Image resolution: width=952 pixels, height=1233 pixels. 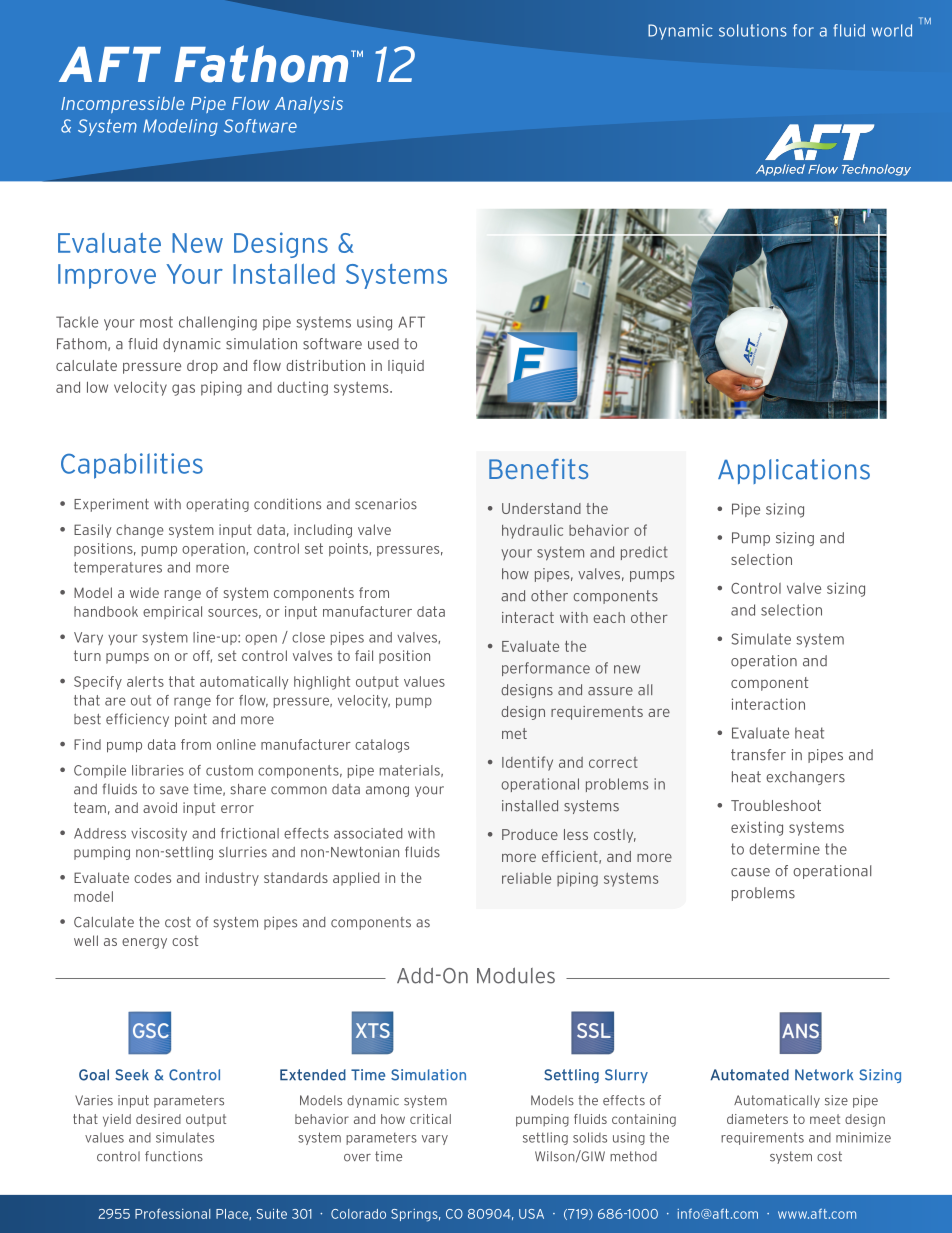 I want to click on transfer, so click(x=758, y=755).
